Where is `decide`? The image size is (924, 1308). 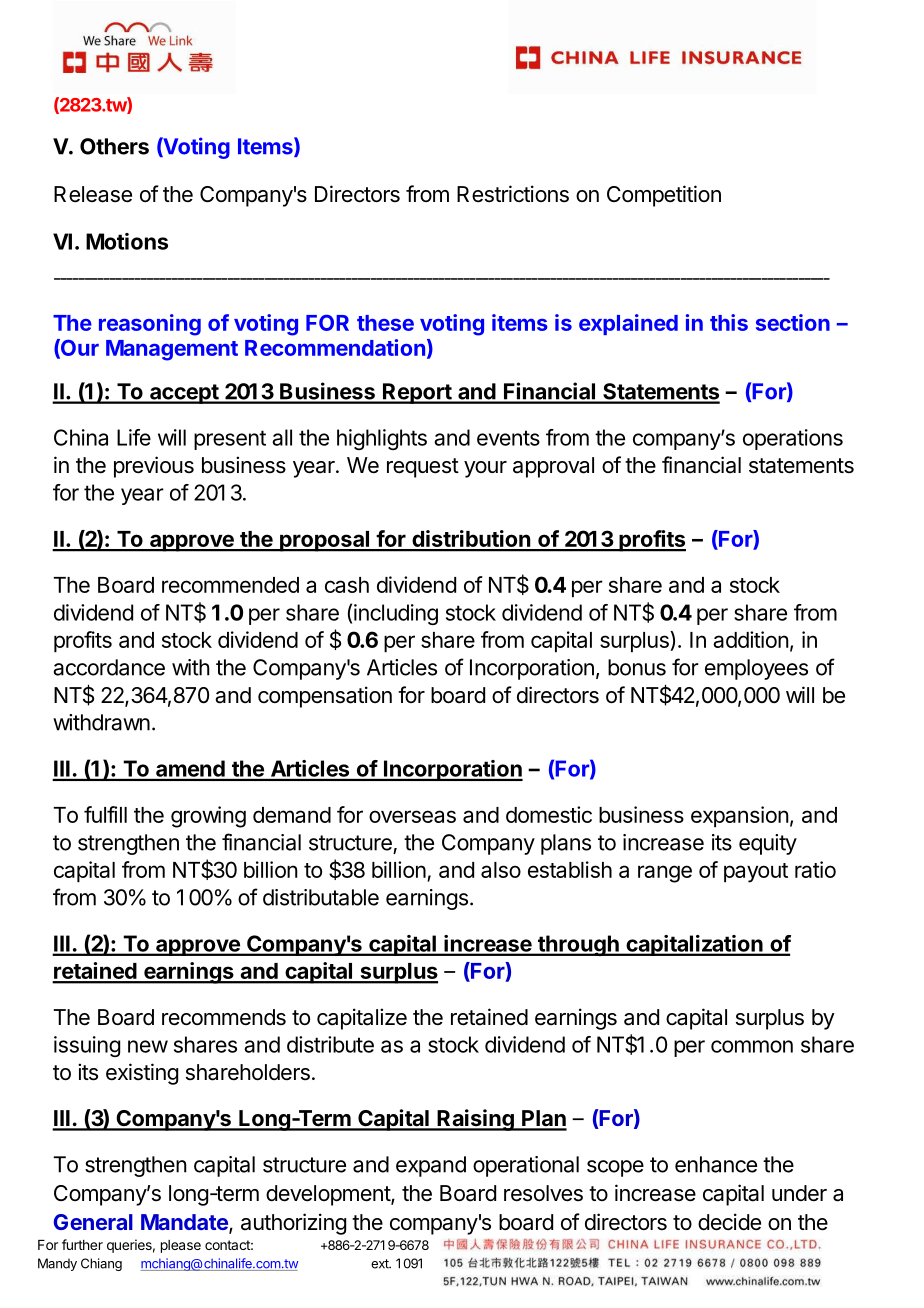 decide is located at coordinates (729, 1222).
